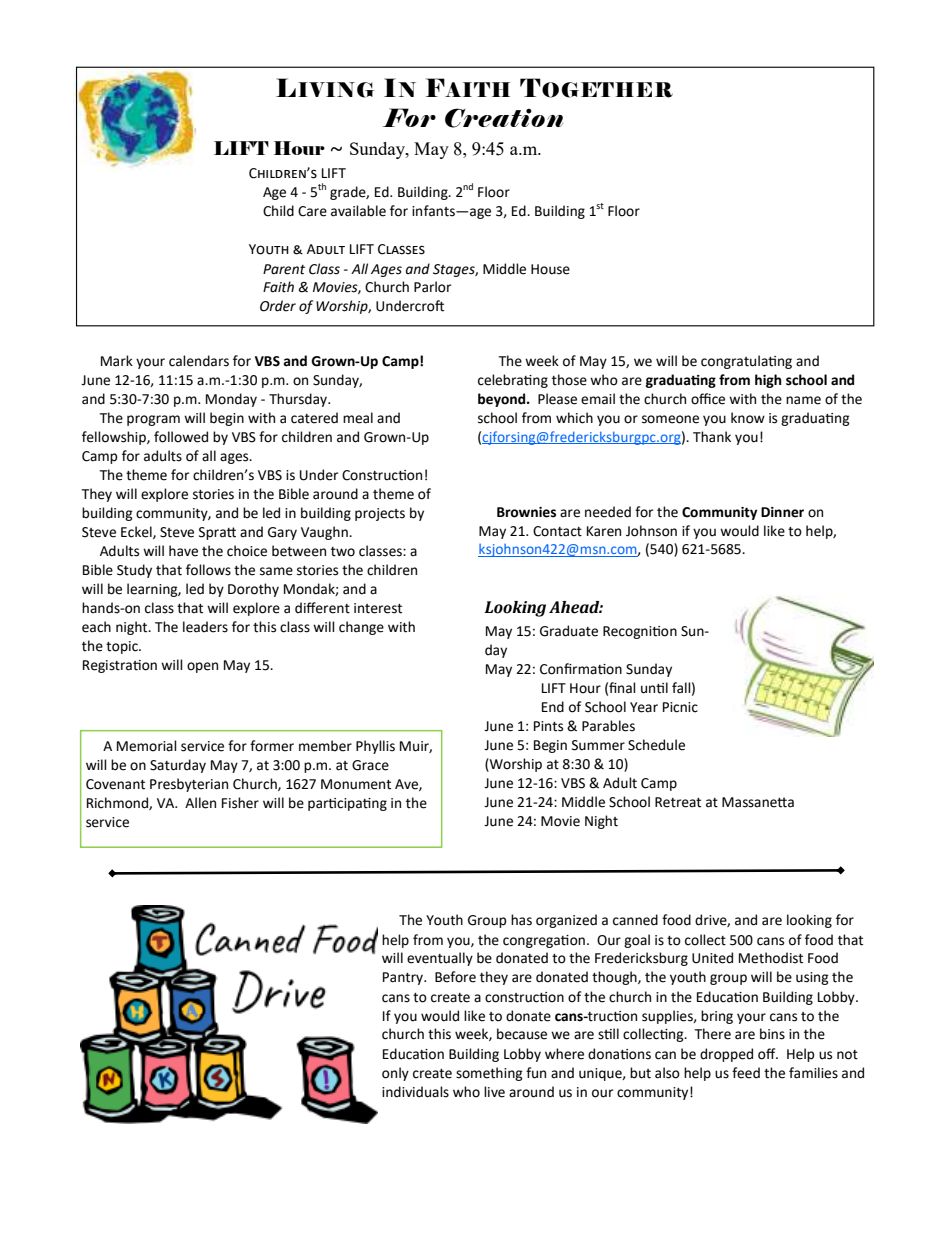  I want to click on Care, so click(312, 211).
